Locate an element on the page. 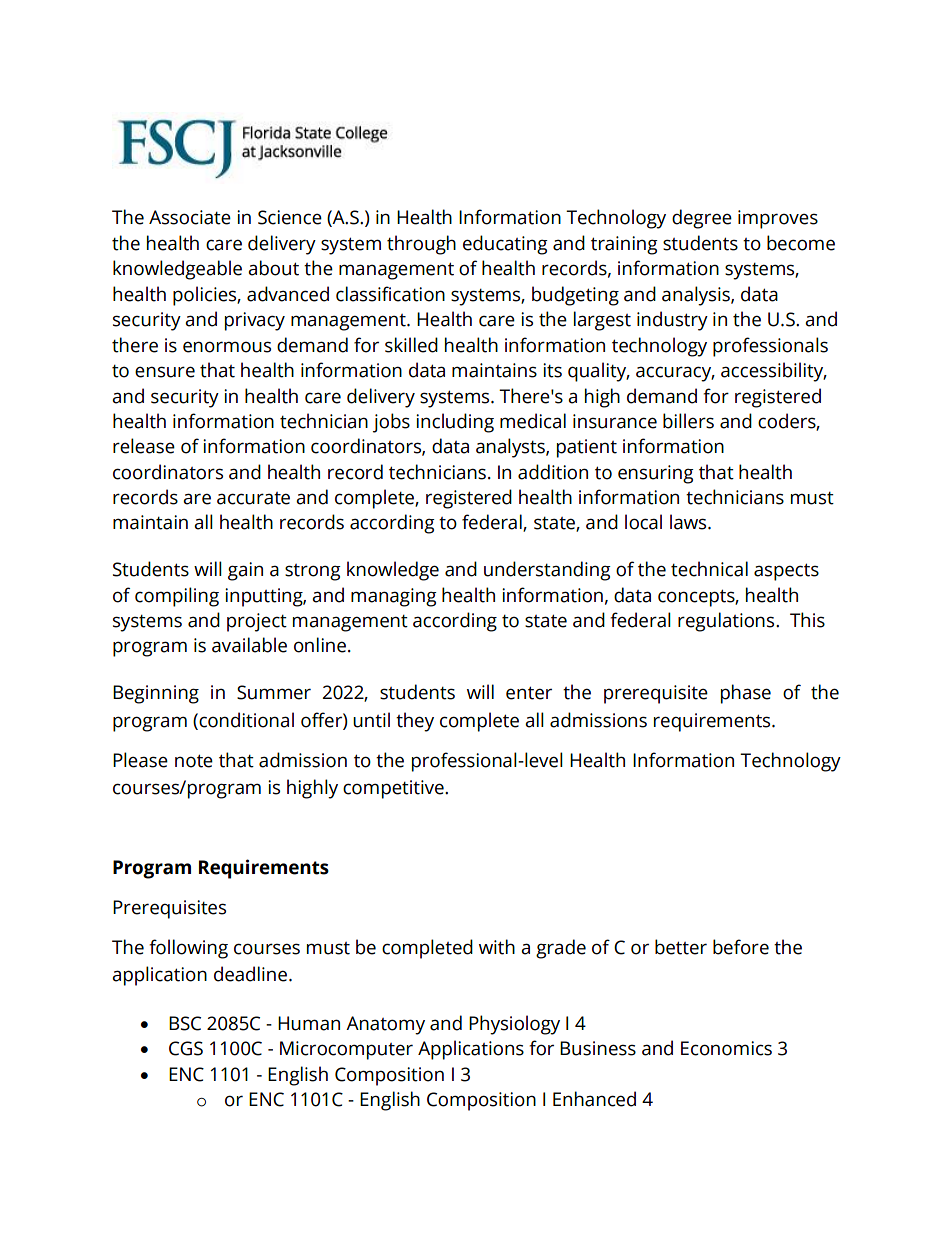 Image resolution: width=952 pixels, height=1233 pixels. regulations is located at coordinates (727, 622).
